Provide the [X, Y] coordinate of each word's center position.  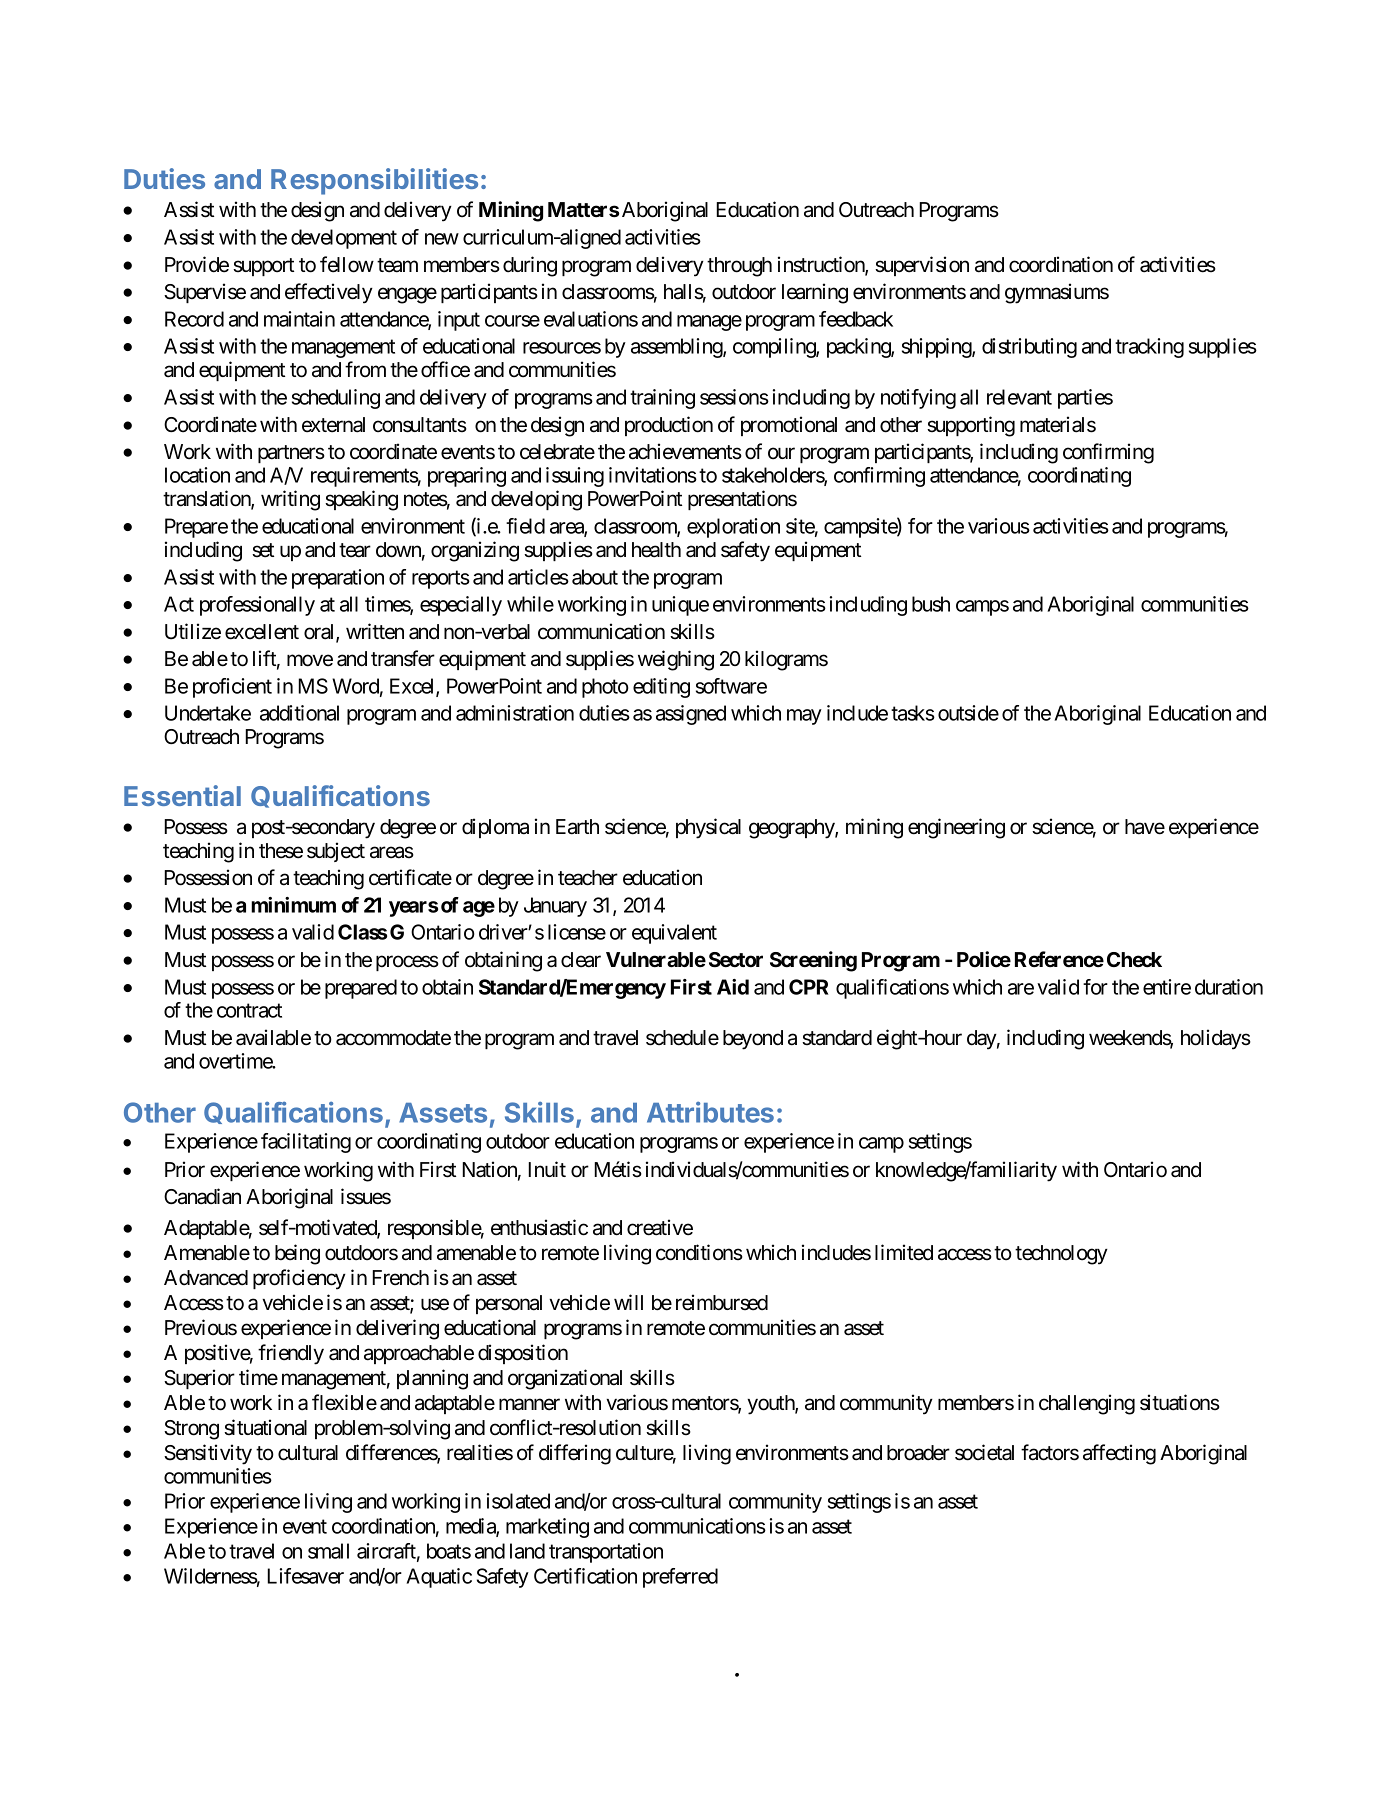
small [328, 1551]
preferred [680, 1578]
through [739, 267]
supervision [922, 266]
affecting [1119, 1454]
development [344, 239]
